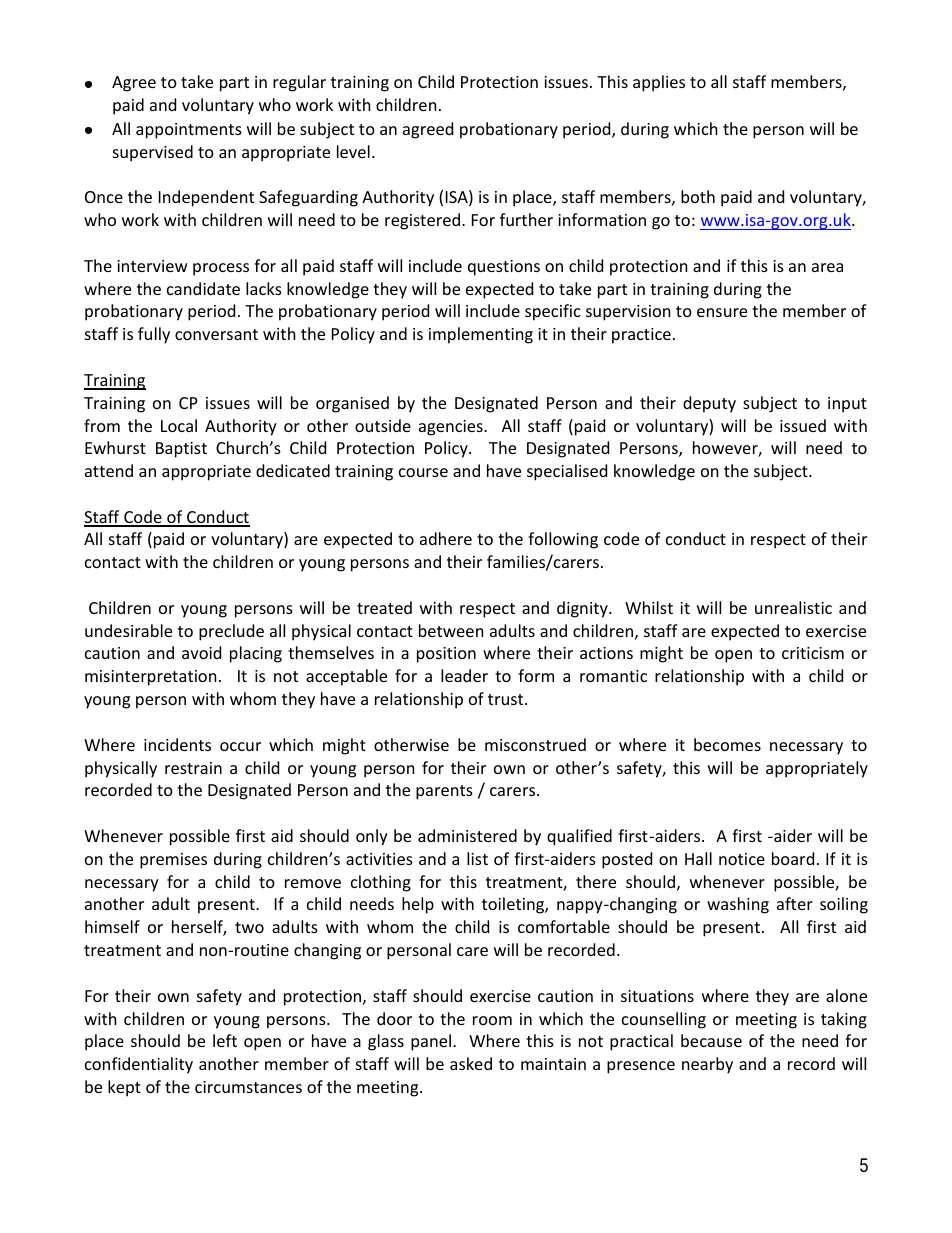 This document has width=952, height=1233. What do you see at coordinates (225, 1040) in the document?
I see `left` at bounding box center [225, 1040].
